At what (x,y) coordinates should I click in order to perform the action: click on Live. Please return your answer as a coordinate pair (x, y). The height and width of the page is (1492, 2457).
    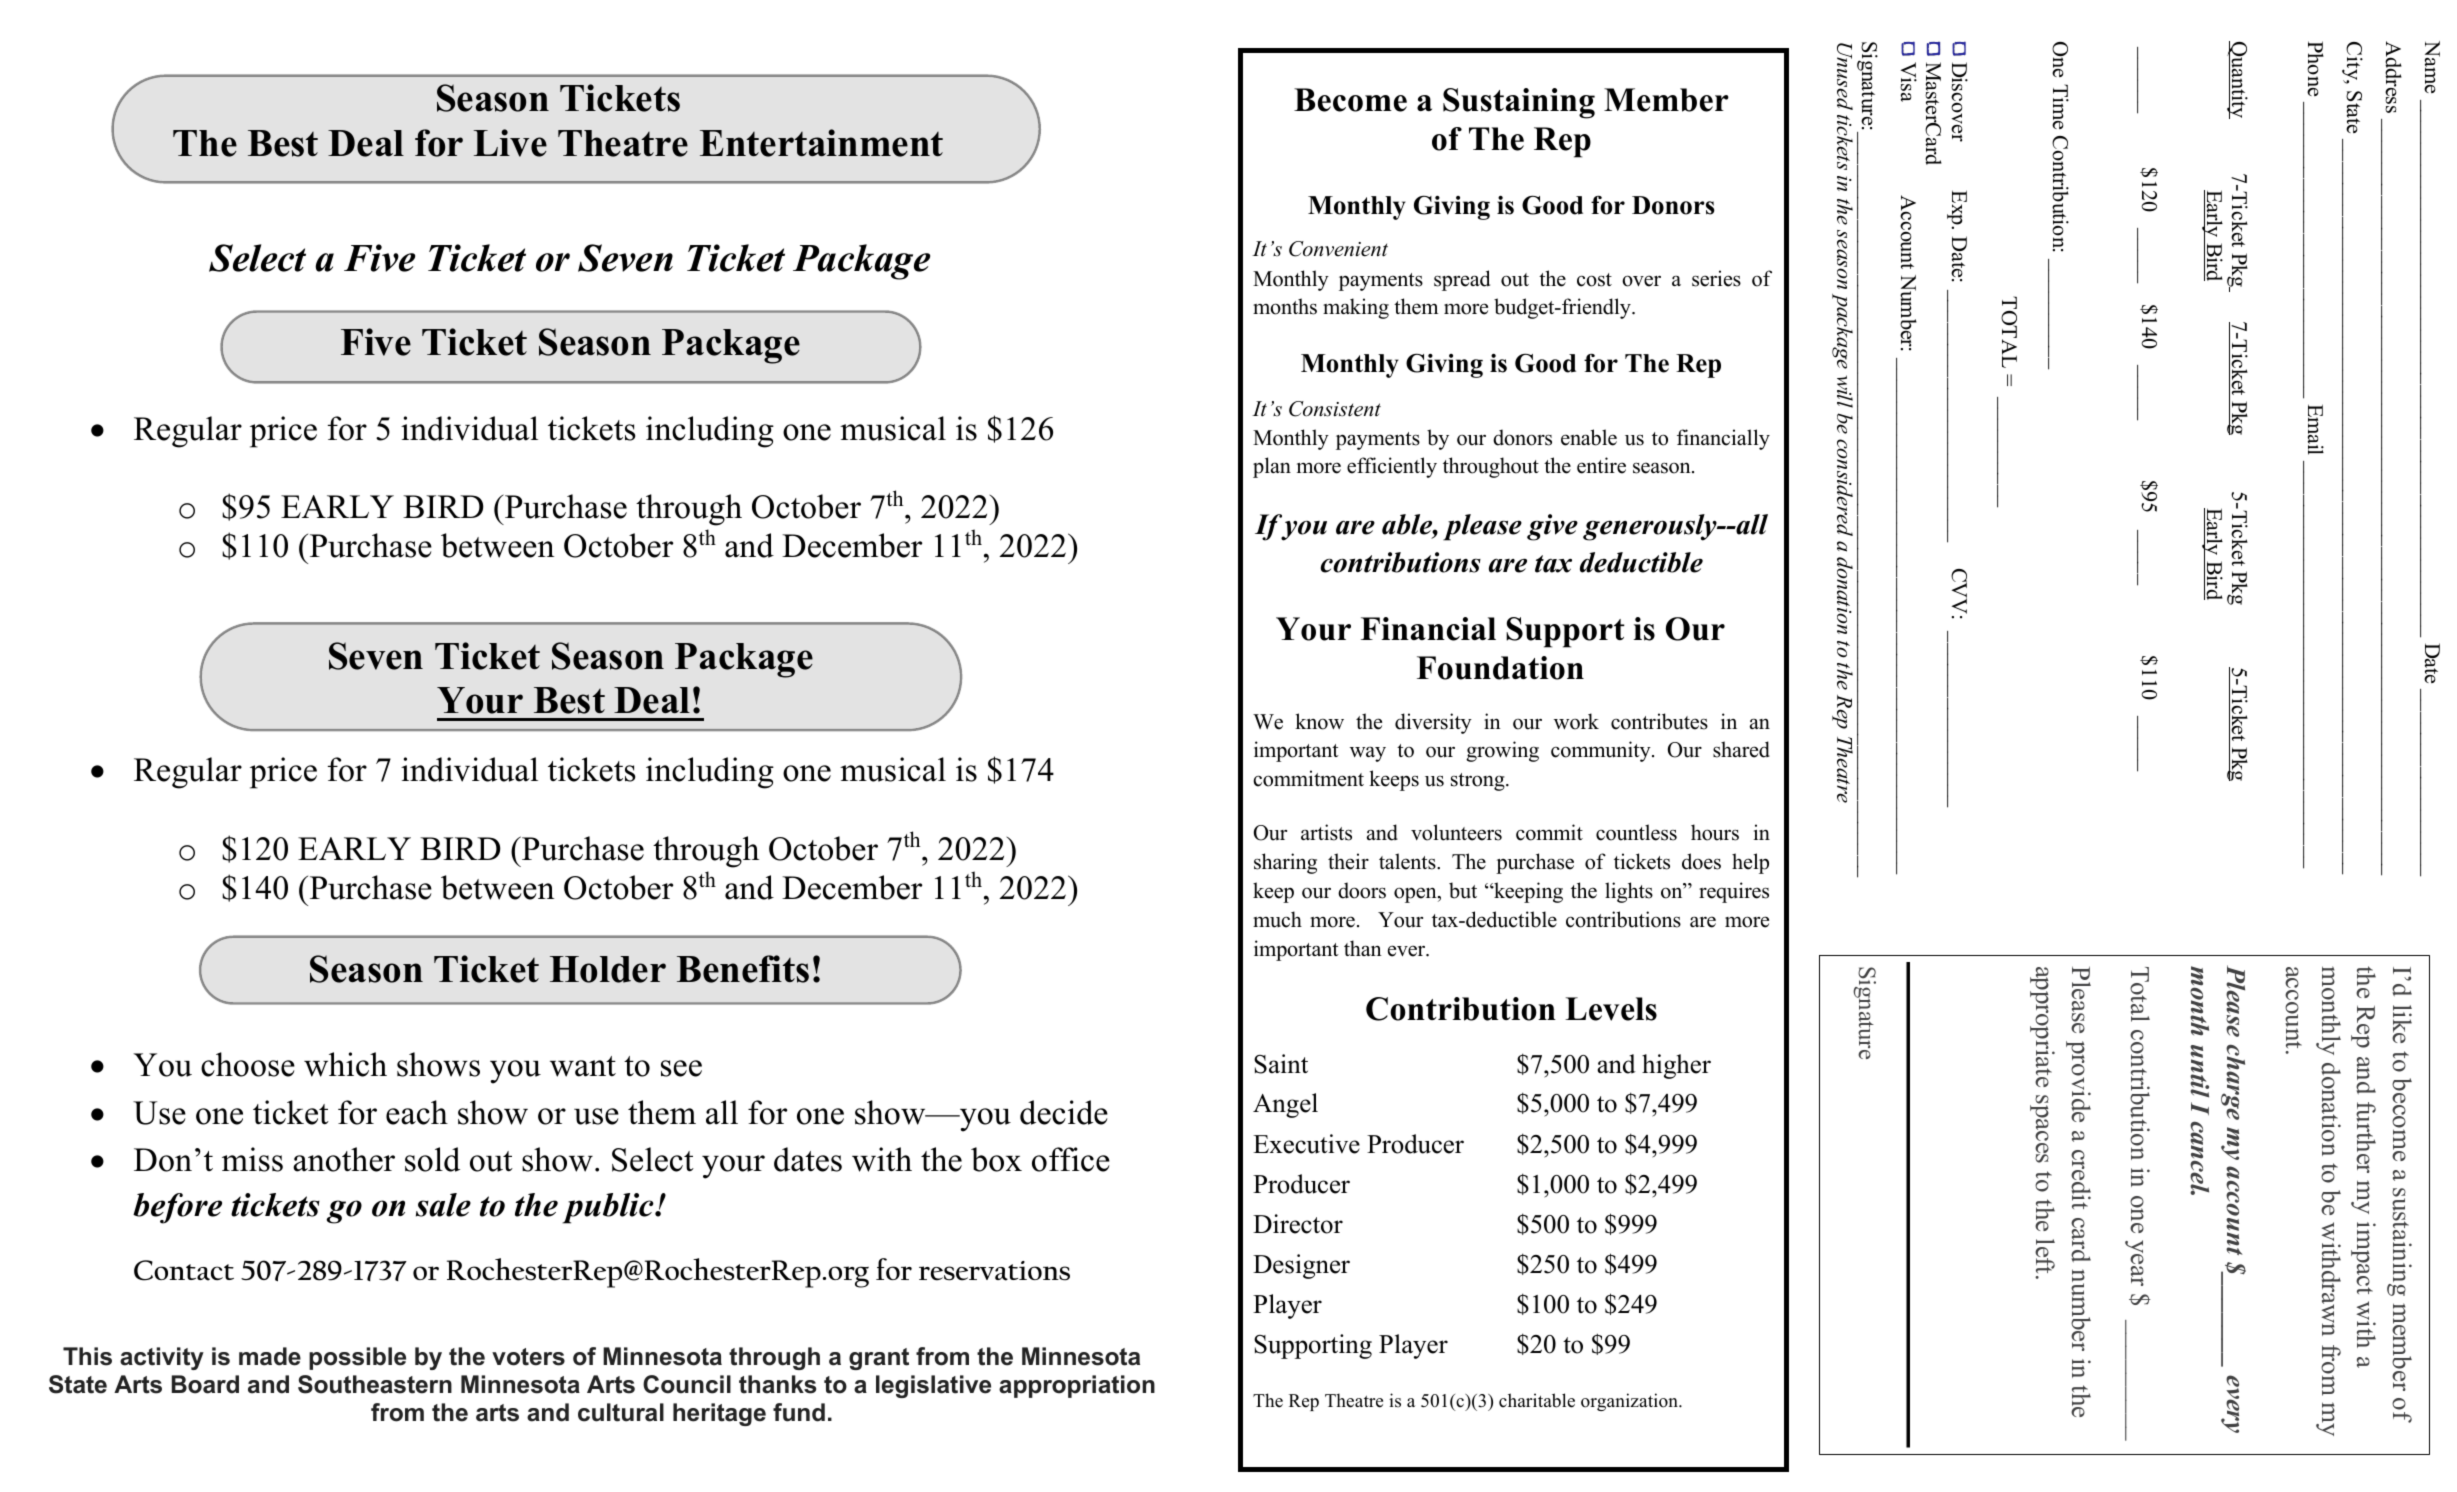
    Looking at the image, I should click on (510, 143).
